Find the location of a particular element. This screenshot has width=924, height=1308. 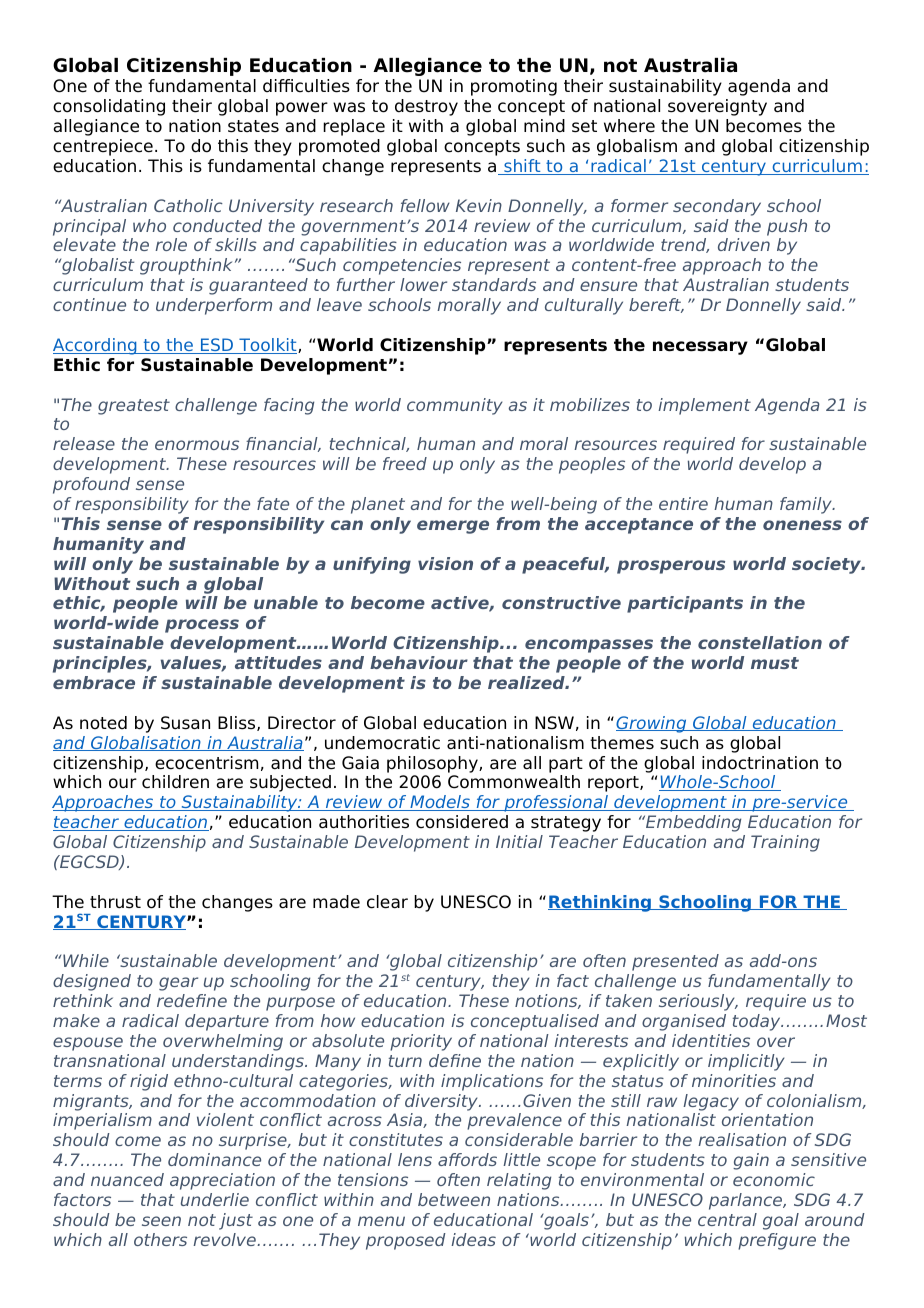

where is located at coordinates (629, 126).
